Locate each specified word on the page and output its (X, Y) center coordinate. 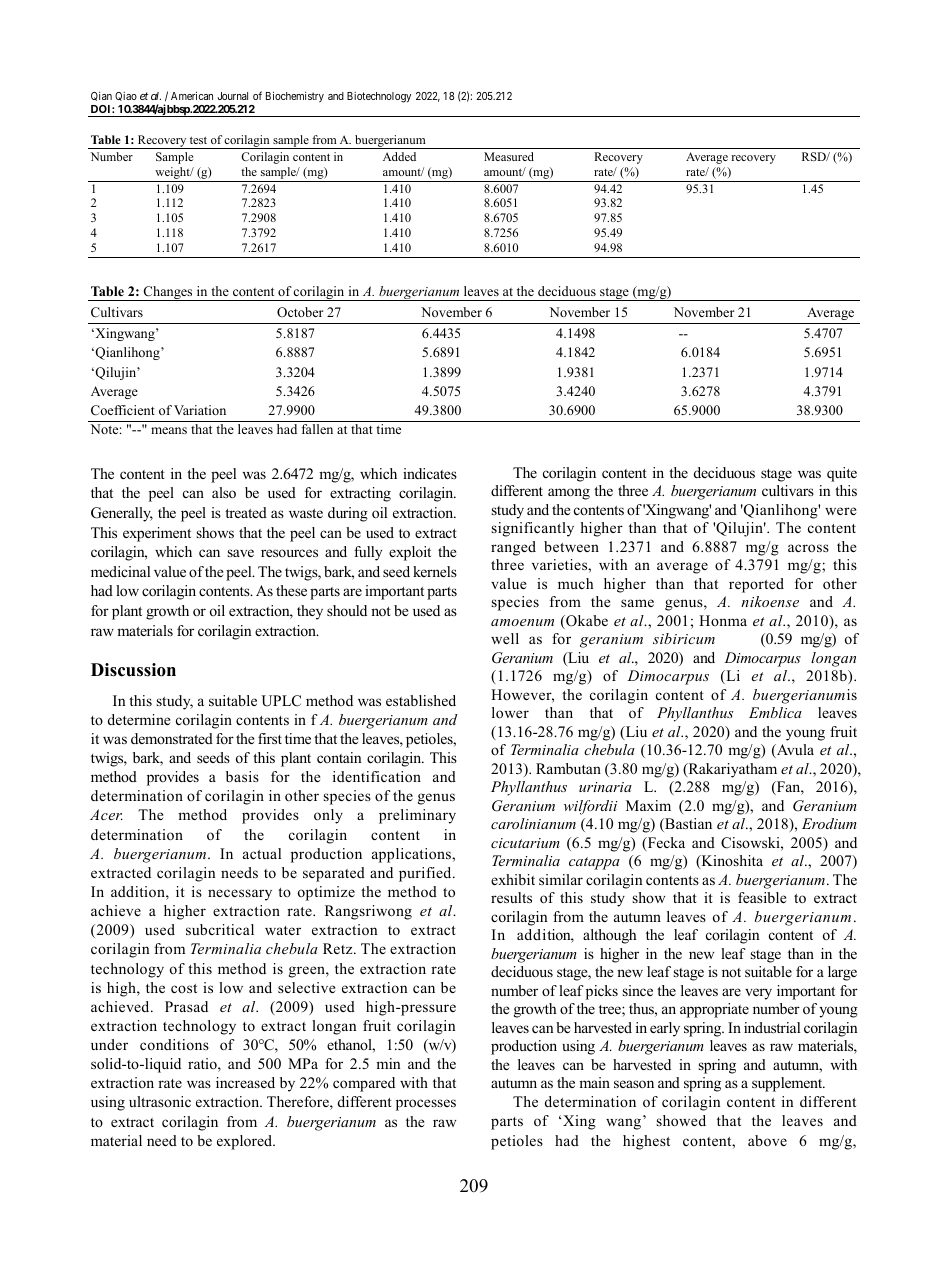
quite (842, 474)
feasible (762, 897)
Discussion (133, 670)
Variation (200, 410)
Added (399, 156)
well (505, 638)
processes (426, 1105)
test (198, 140)
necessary (240, 895)
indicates (430, 473)
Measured (509, 156)
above (767, 1140)
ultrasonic (160, 1101)
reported (756, 585)
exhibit (513, 879)
